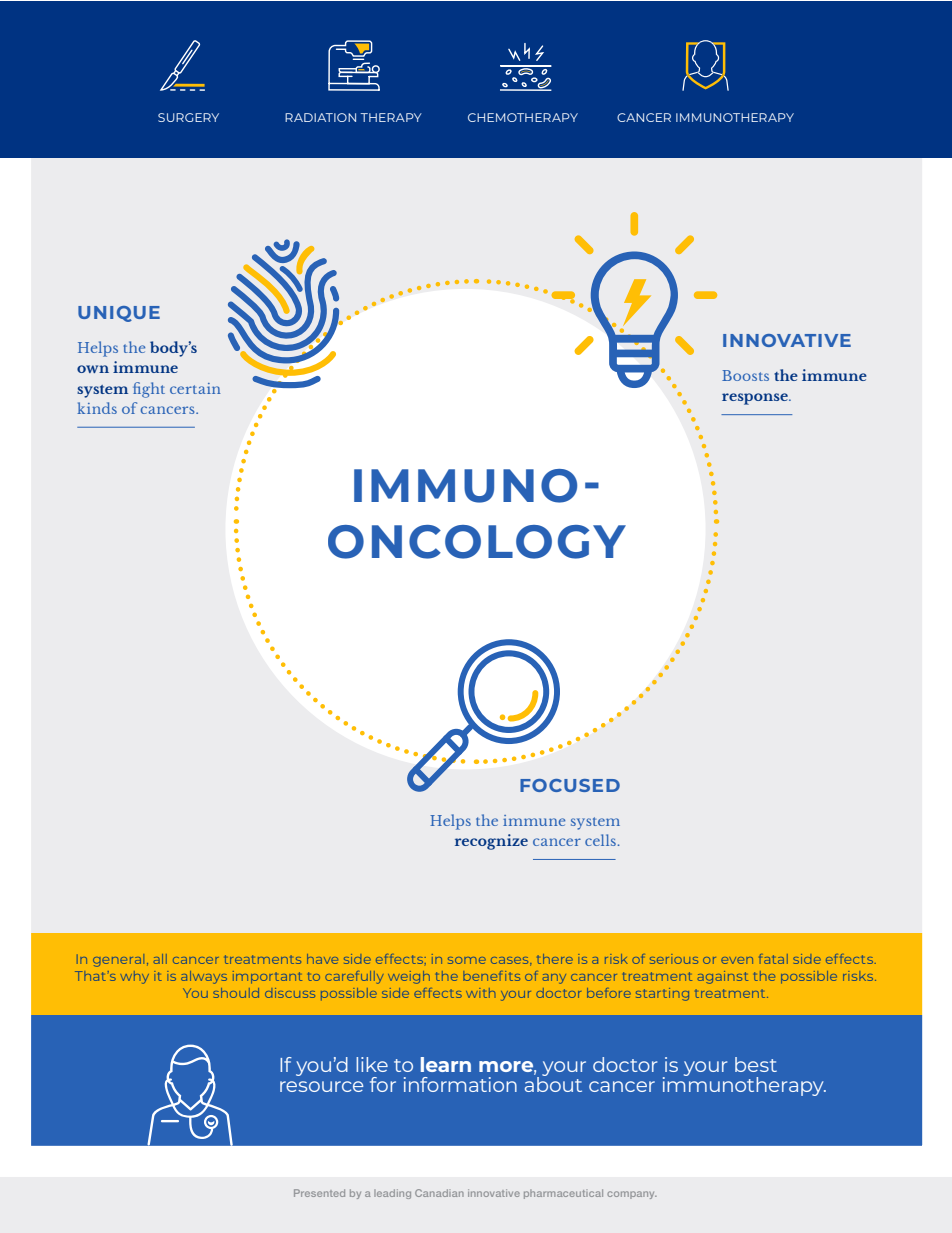 The width and height of the screenshot is (952, 1233). I want to click on cells, so click(600, 840).
